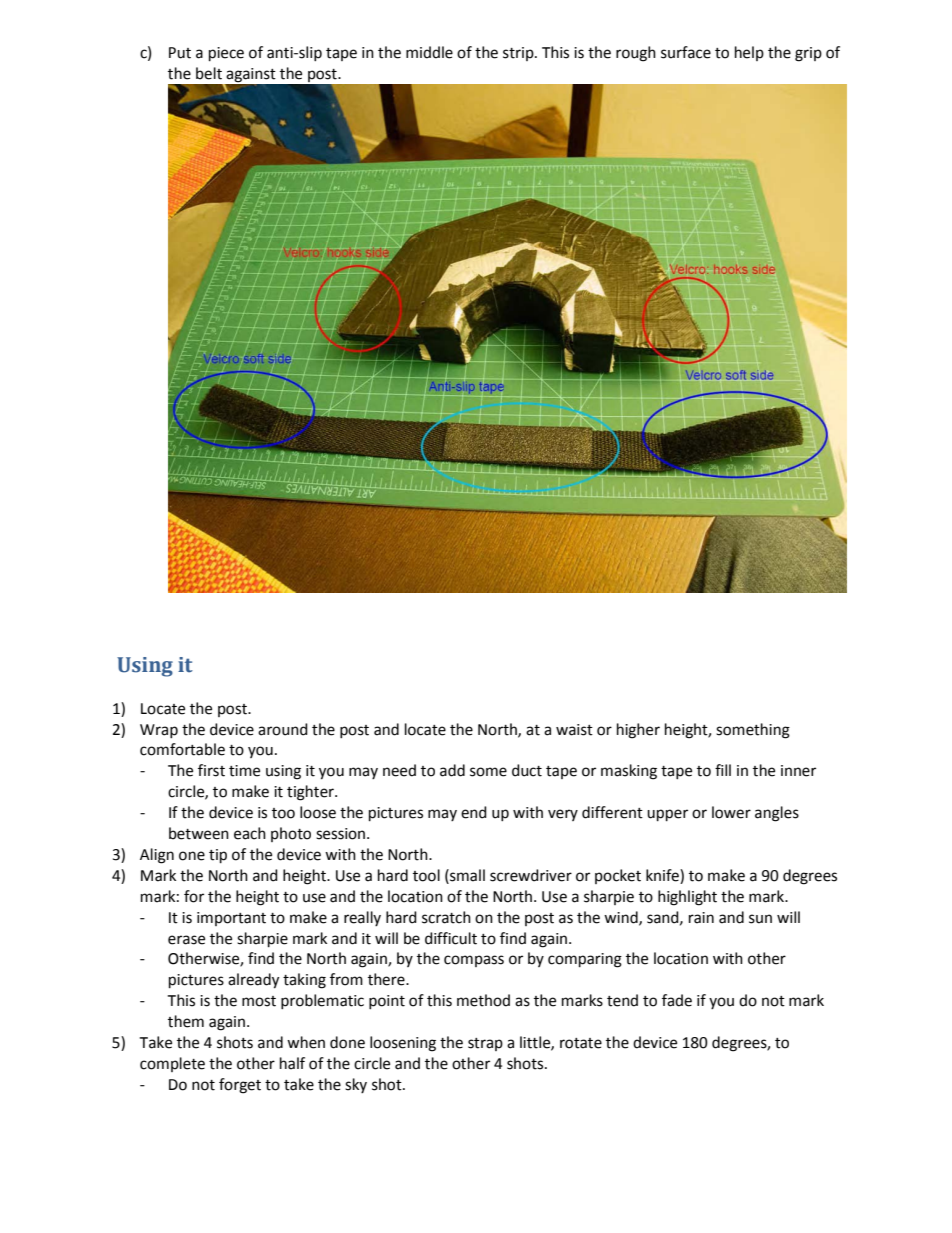 This image has width=952, height=1233. I want to click on waist, so click(574, 730).
